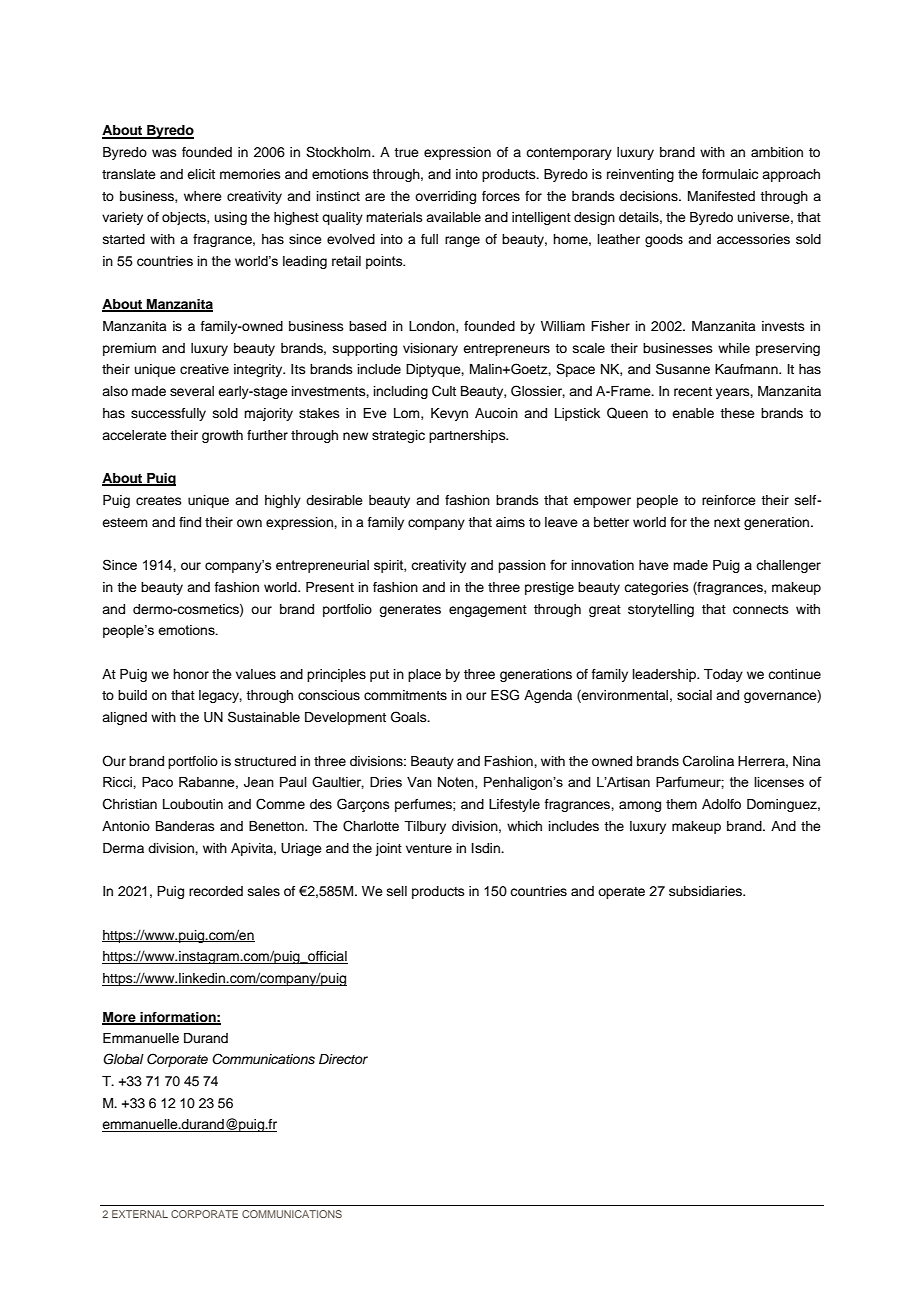  I want to click on formulaic, so click(730, 174).
